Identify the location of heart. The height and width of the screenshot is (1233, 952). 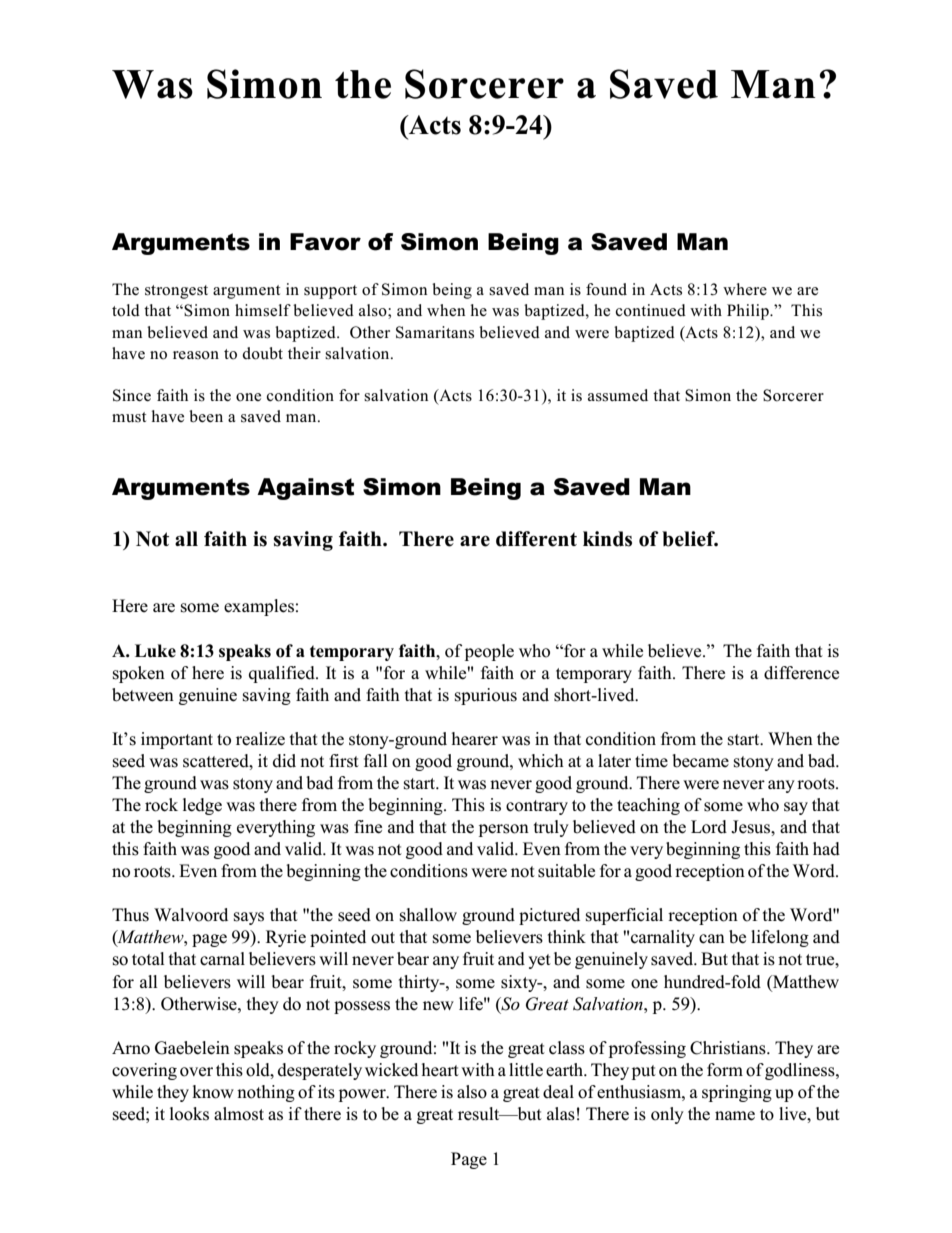
(440, 1069).
